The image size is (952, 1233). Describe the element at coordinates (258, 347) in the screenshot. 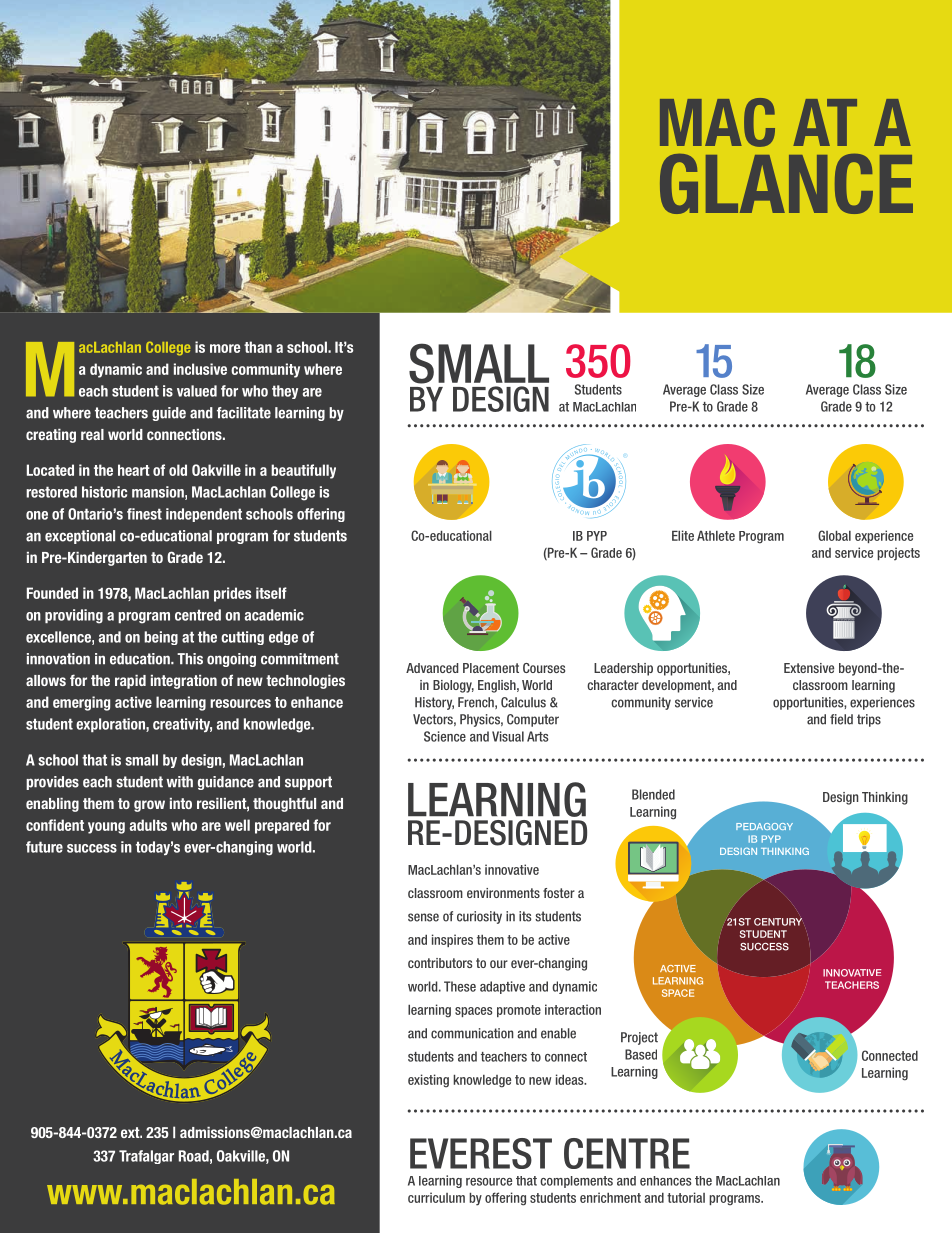

I see `than` at that location.
